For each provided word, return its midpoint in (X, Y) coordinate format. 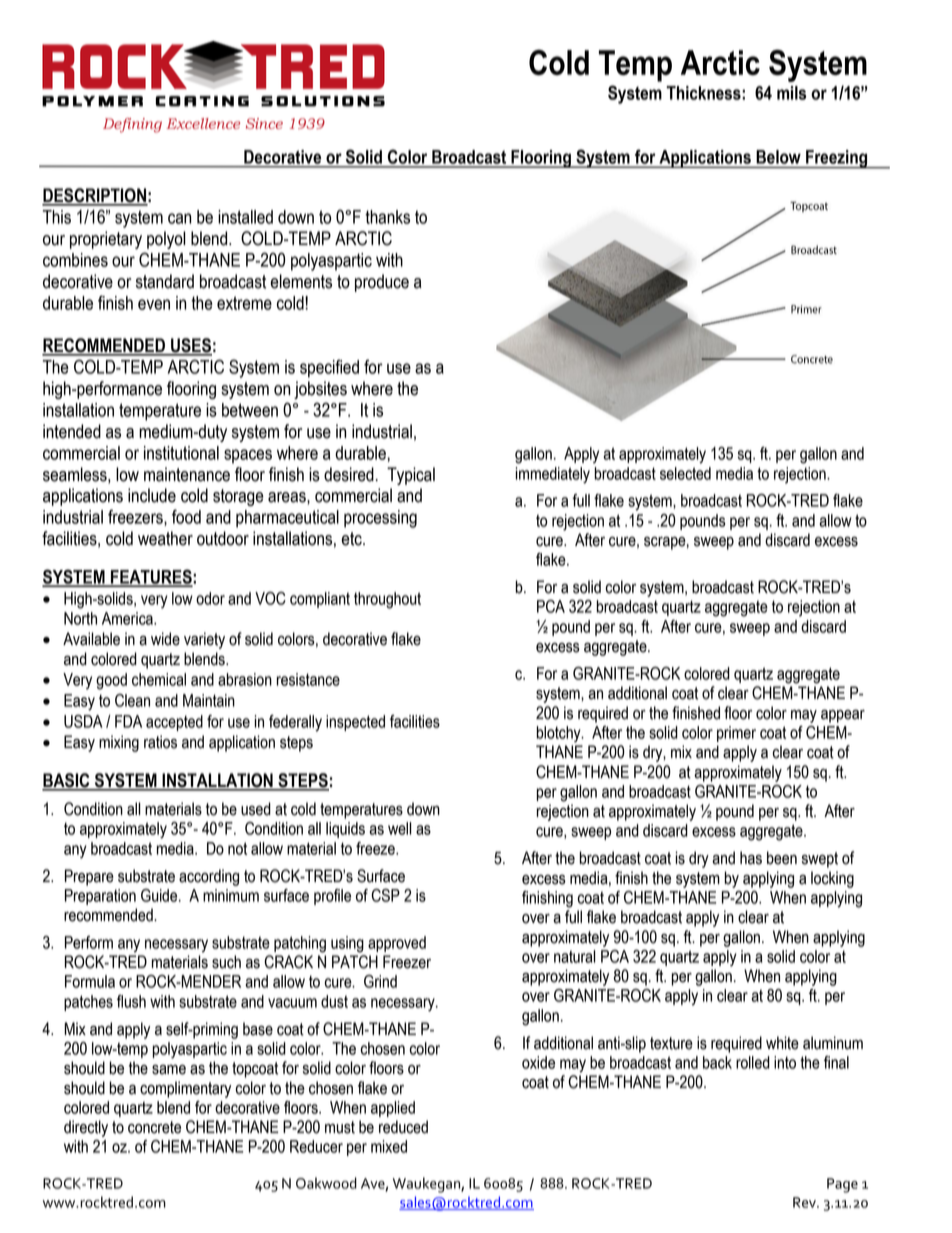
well (400, 828)
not (237, 848)
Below (778, 157)
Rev (805, 1202)
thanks (387, 217)
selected (685, 473)
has (751, 858)
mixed (389, 1146)
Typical (411, 476)
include (152, 495)
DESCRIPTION (95, 196)
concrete (154, 1127)
